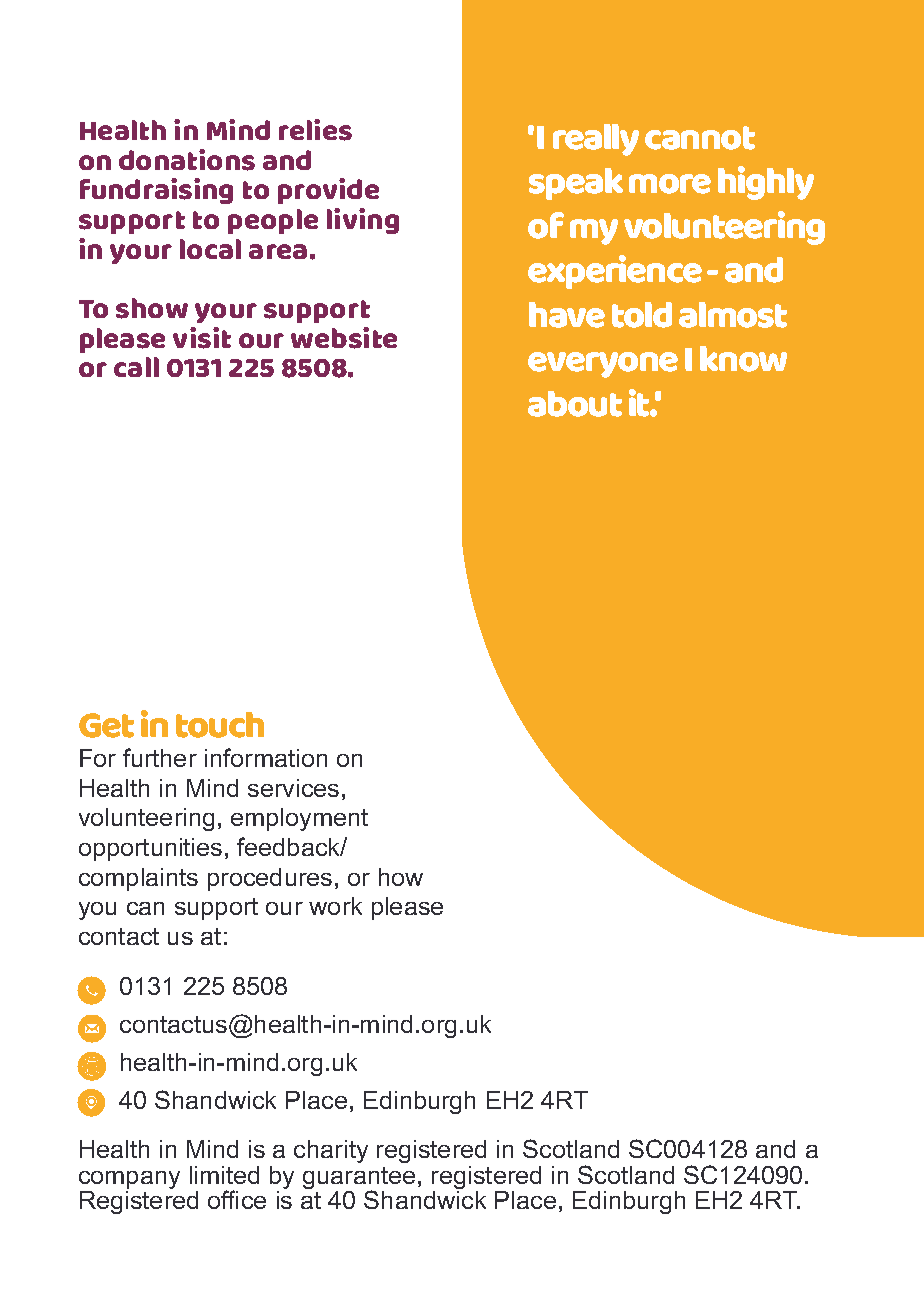  I want to click on living, so click(363, 221).
